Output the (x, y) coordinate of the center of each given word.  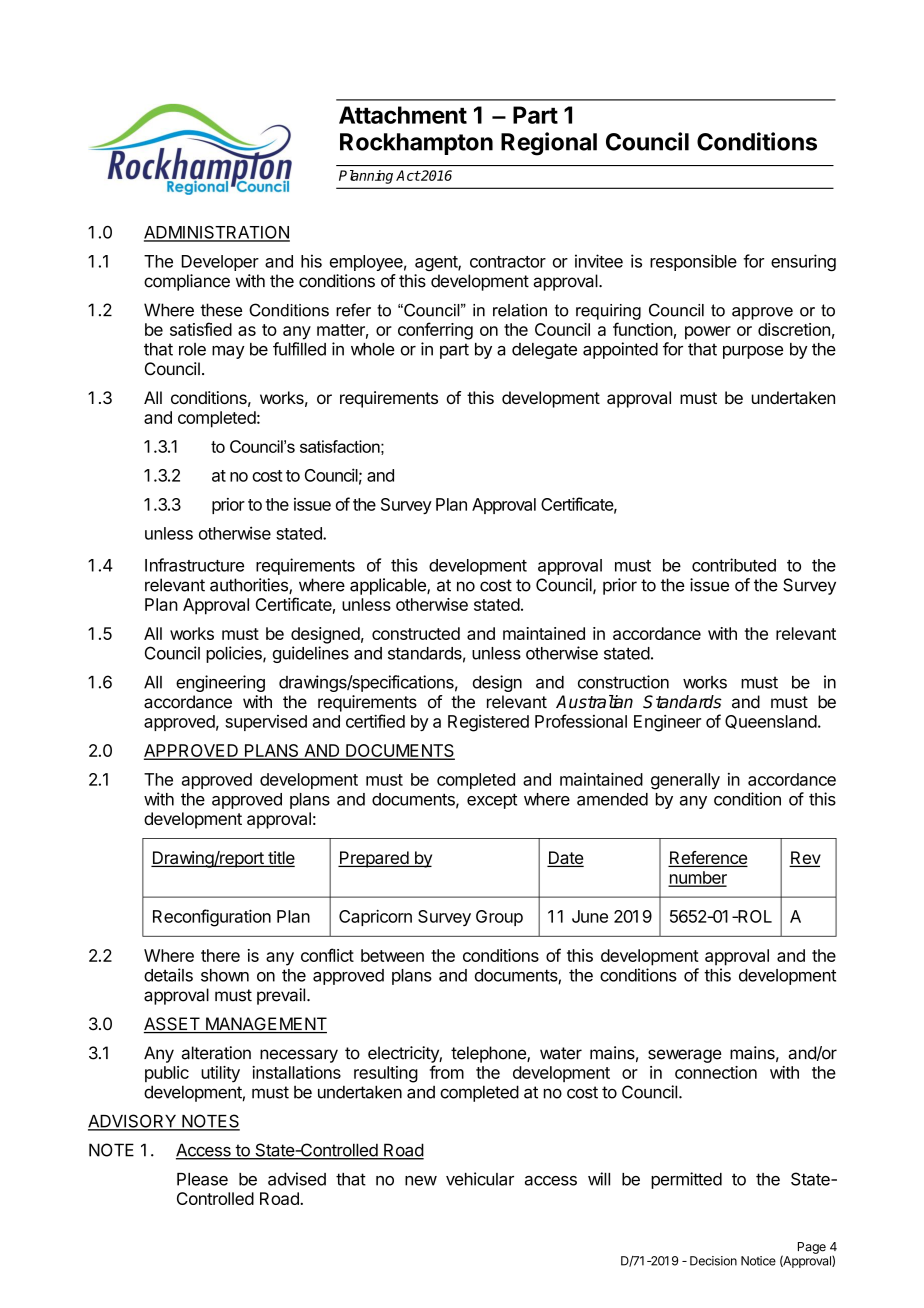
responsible (693, 262)
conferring (435, 331)
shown (225, 975)
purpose (753, 352)
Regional (549, 144)
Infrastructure (194, 565)
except (492, 801)
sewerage (685, 1056)
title (280, 859)
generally (685, 781)
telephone (489, 1054)
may (228, 352)
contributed (734, 565)
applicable (389, 586)
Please (202, 1179)
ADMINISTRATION (217, 233)
